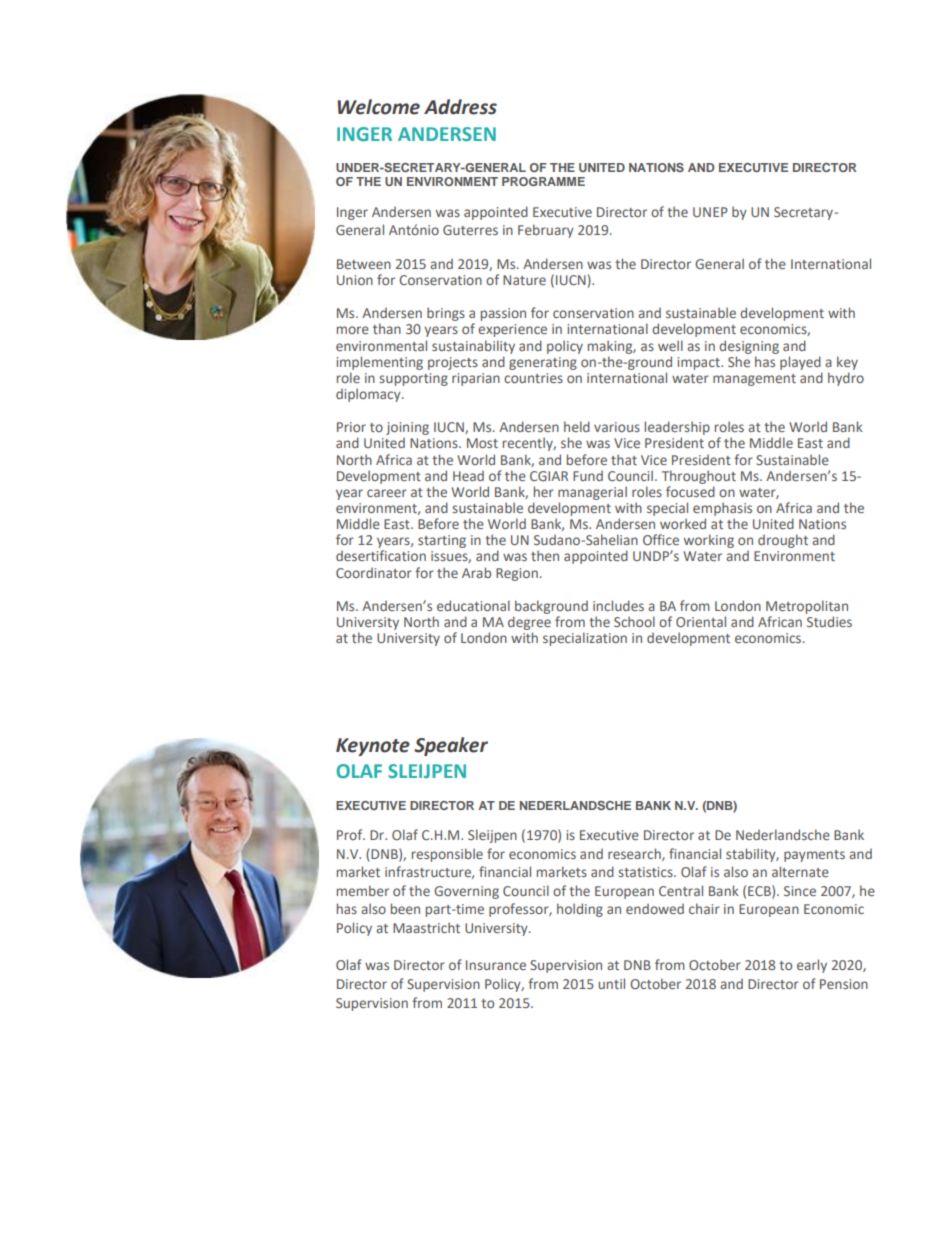  I want to click on Maastricht, so click(426, 927).
